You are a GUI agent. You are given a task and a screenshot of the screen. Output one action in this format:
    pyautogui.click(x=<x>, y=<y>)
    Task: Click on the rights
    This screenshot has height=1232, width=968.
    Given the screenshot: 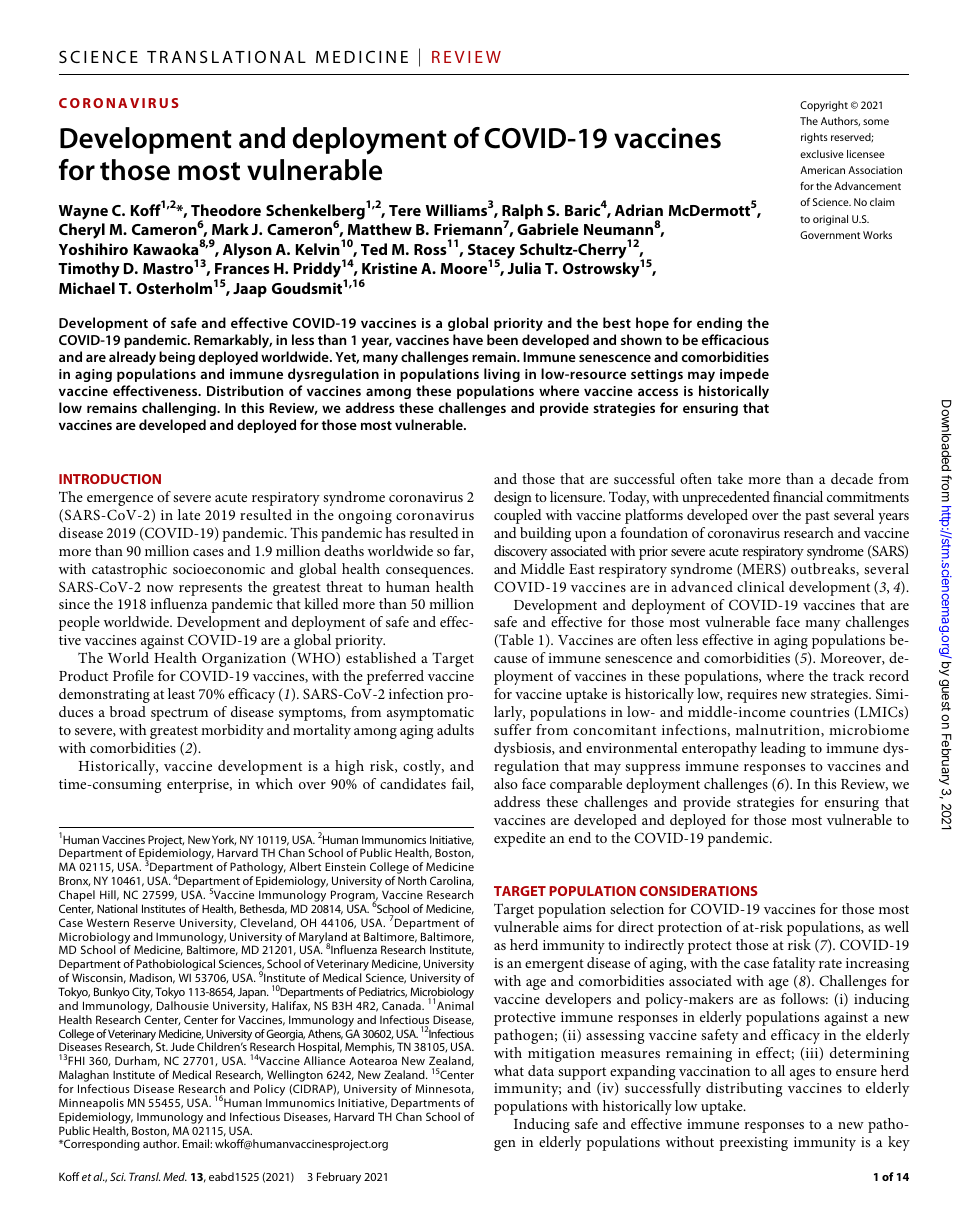 What is the action you would take?
    pyautogui.click(x=814, y=138)
